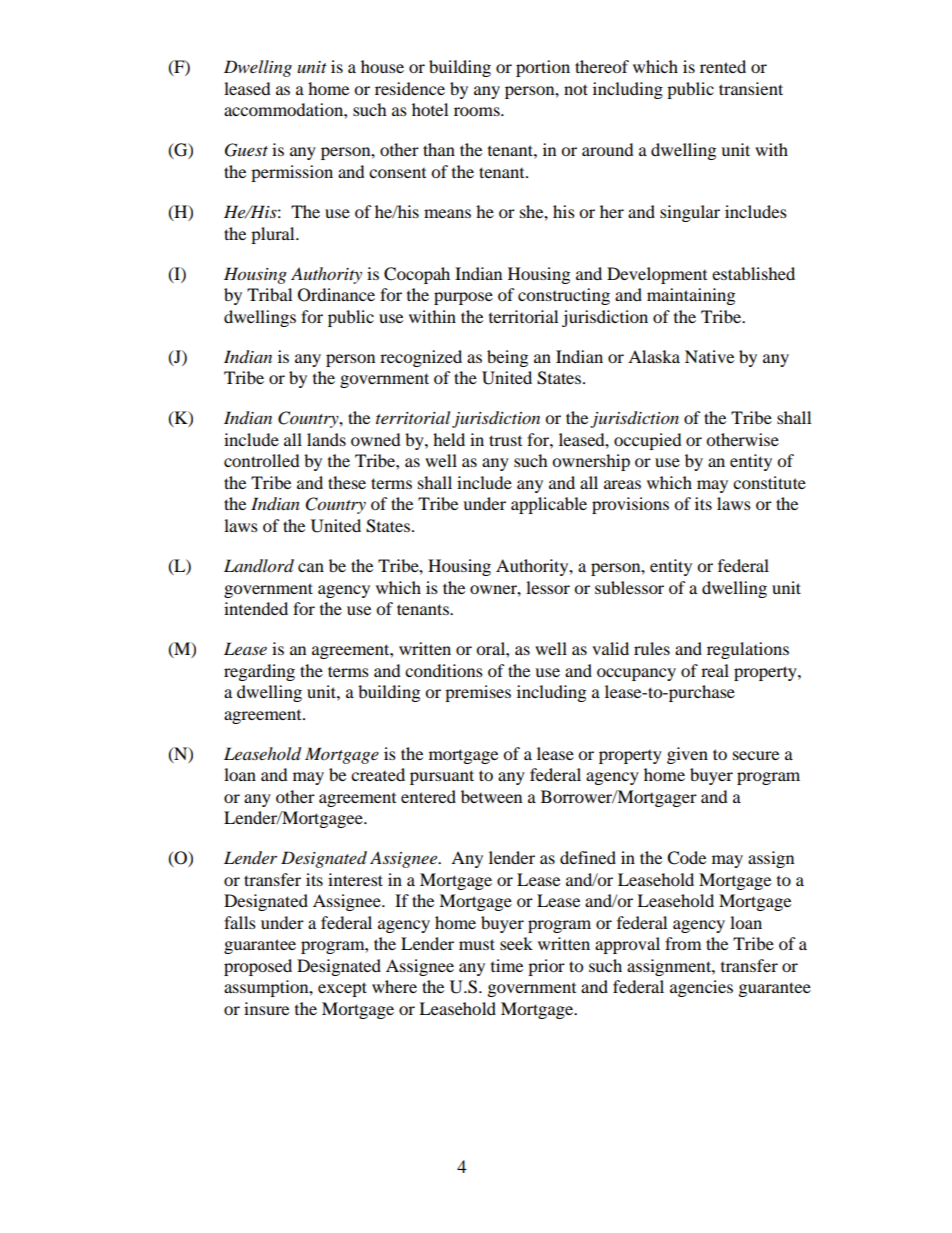 The image size is (952, 1233). Describe the element at coordinates (246, 150) in the document. I see `Guest` at that location.
